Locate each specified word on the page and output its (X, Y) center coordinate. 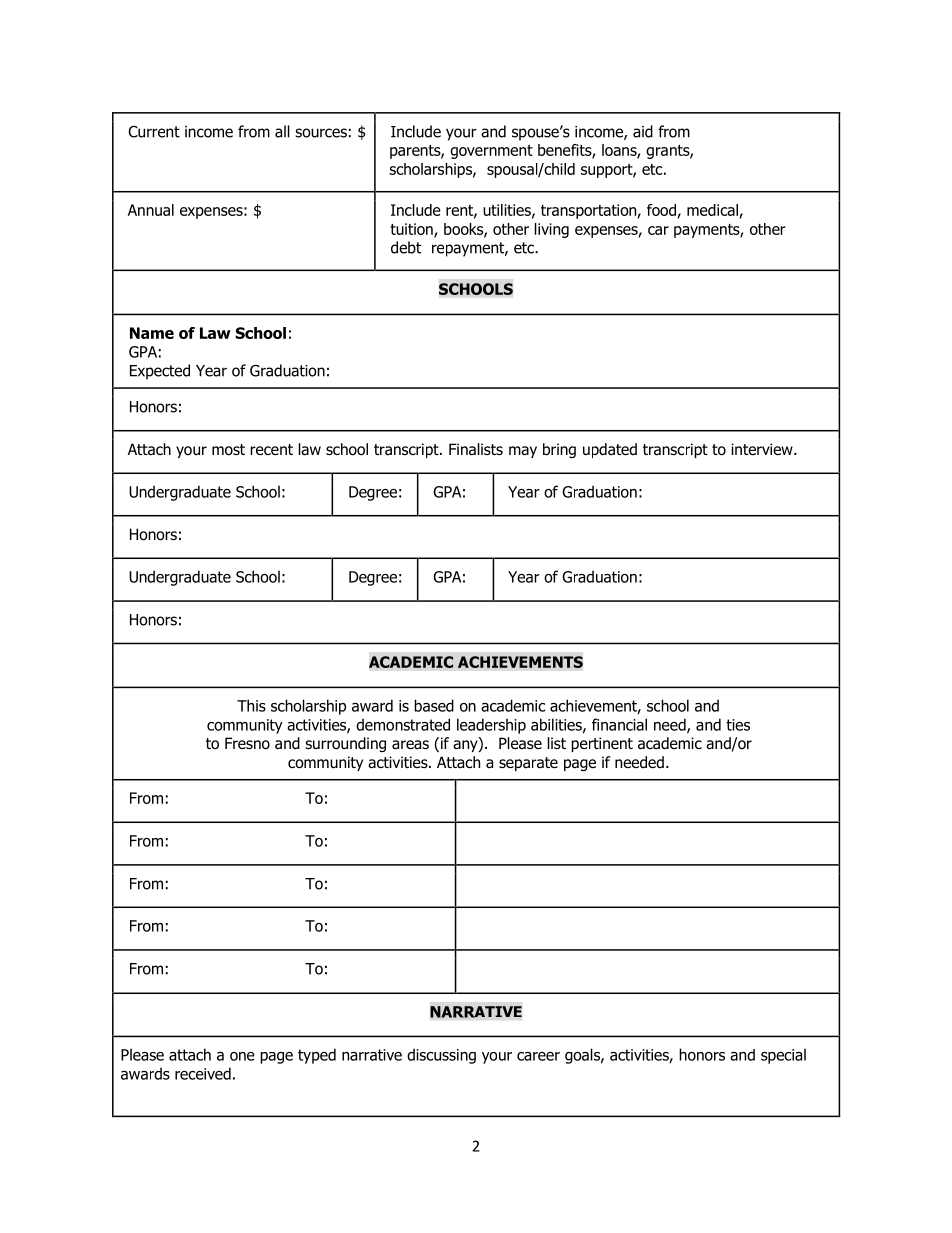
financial (619, 724)
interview (763, 449)
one (242, 1056)
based (434, 705)
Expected (160, 372)
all (282, 131)
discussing (441, 1056)
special (783, 1056)
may (523, 452)
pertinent (602, 744)
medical (712, 210)
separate (528, 764)
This (251, 705)
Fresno (247, 743)
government (491, 152)
